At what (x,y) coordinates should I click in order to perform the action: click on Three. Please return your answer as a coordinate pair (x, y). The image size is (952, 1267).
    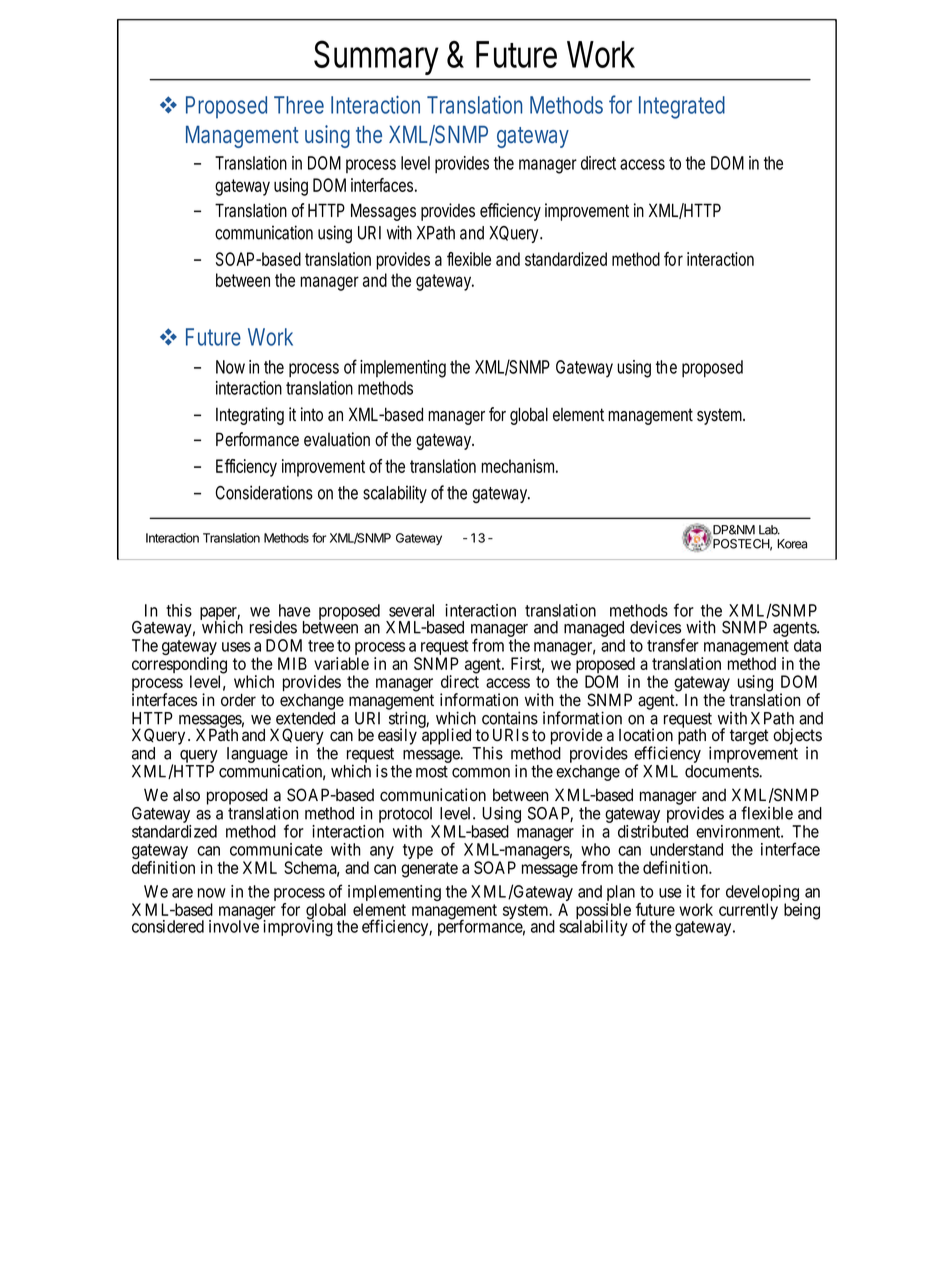
    Looking at the image, I should click on (299, 105).
